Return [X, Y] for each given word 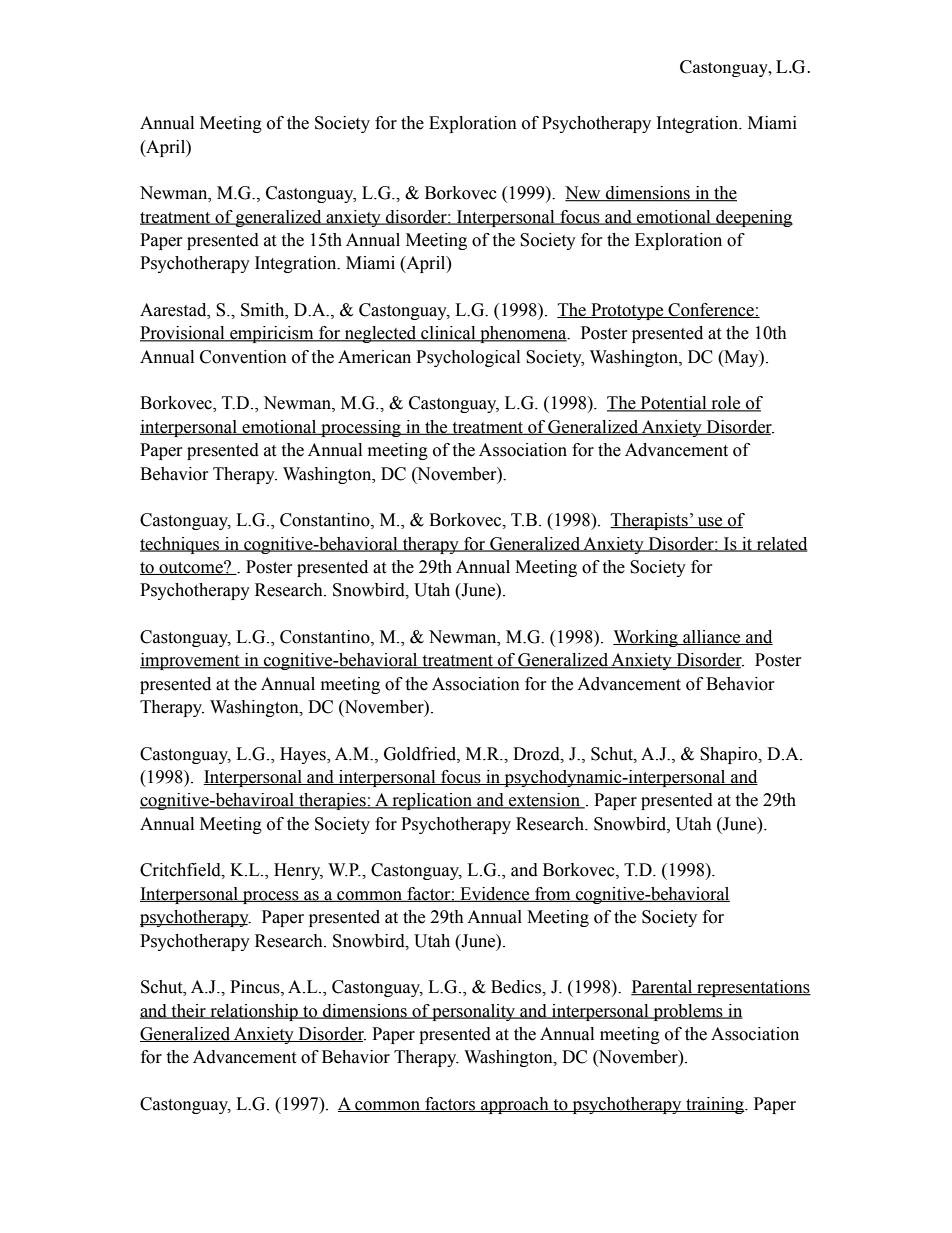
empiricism [272, 334]
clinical [448, 334]
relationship [254, 1012]
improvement [191, 661]
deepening [753, 218]
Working [646, 638]
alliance [712, 637]
